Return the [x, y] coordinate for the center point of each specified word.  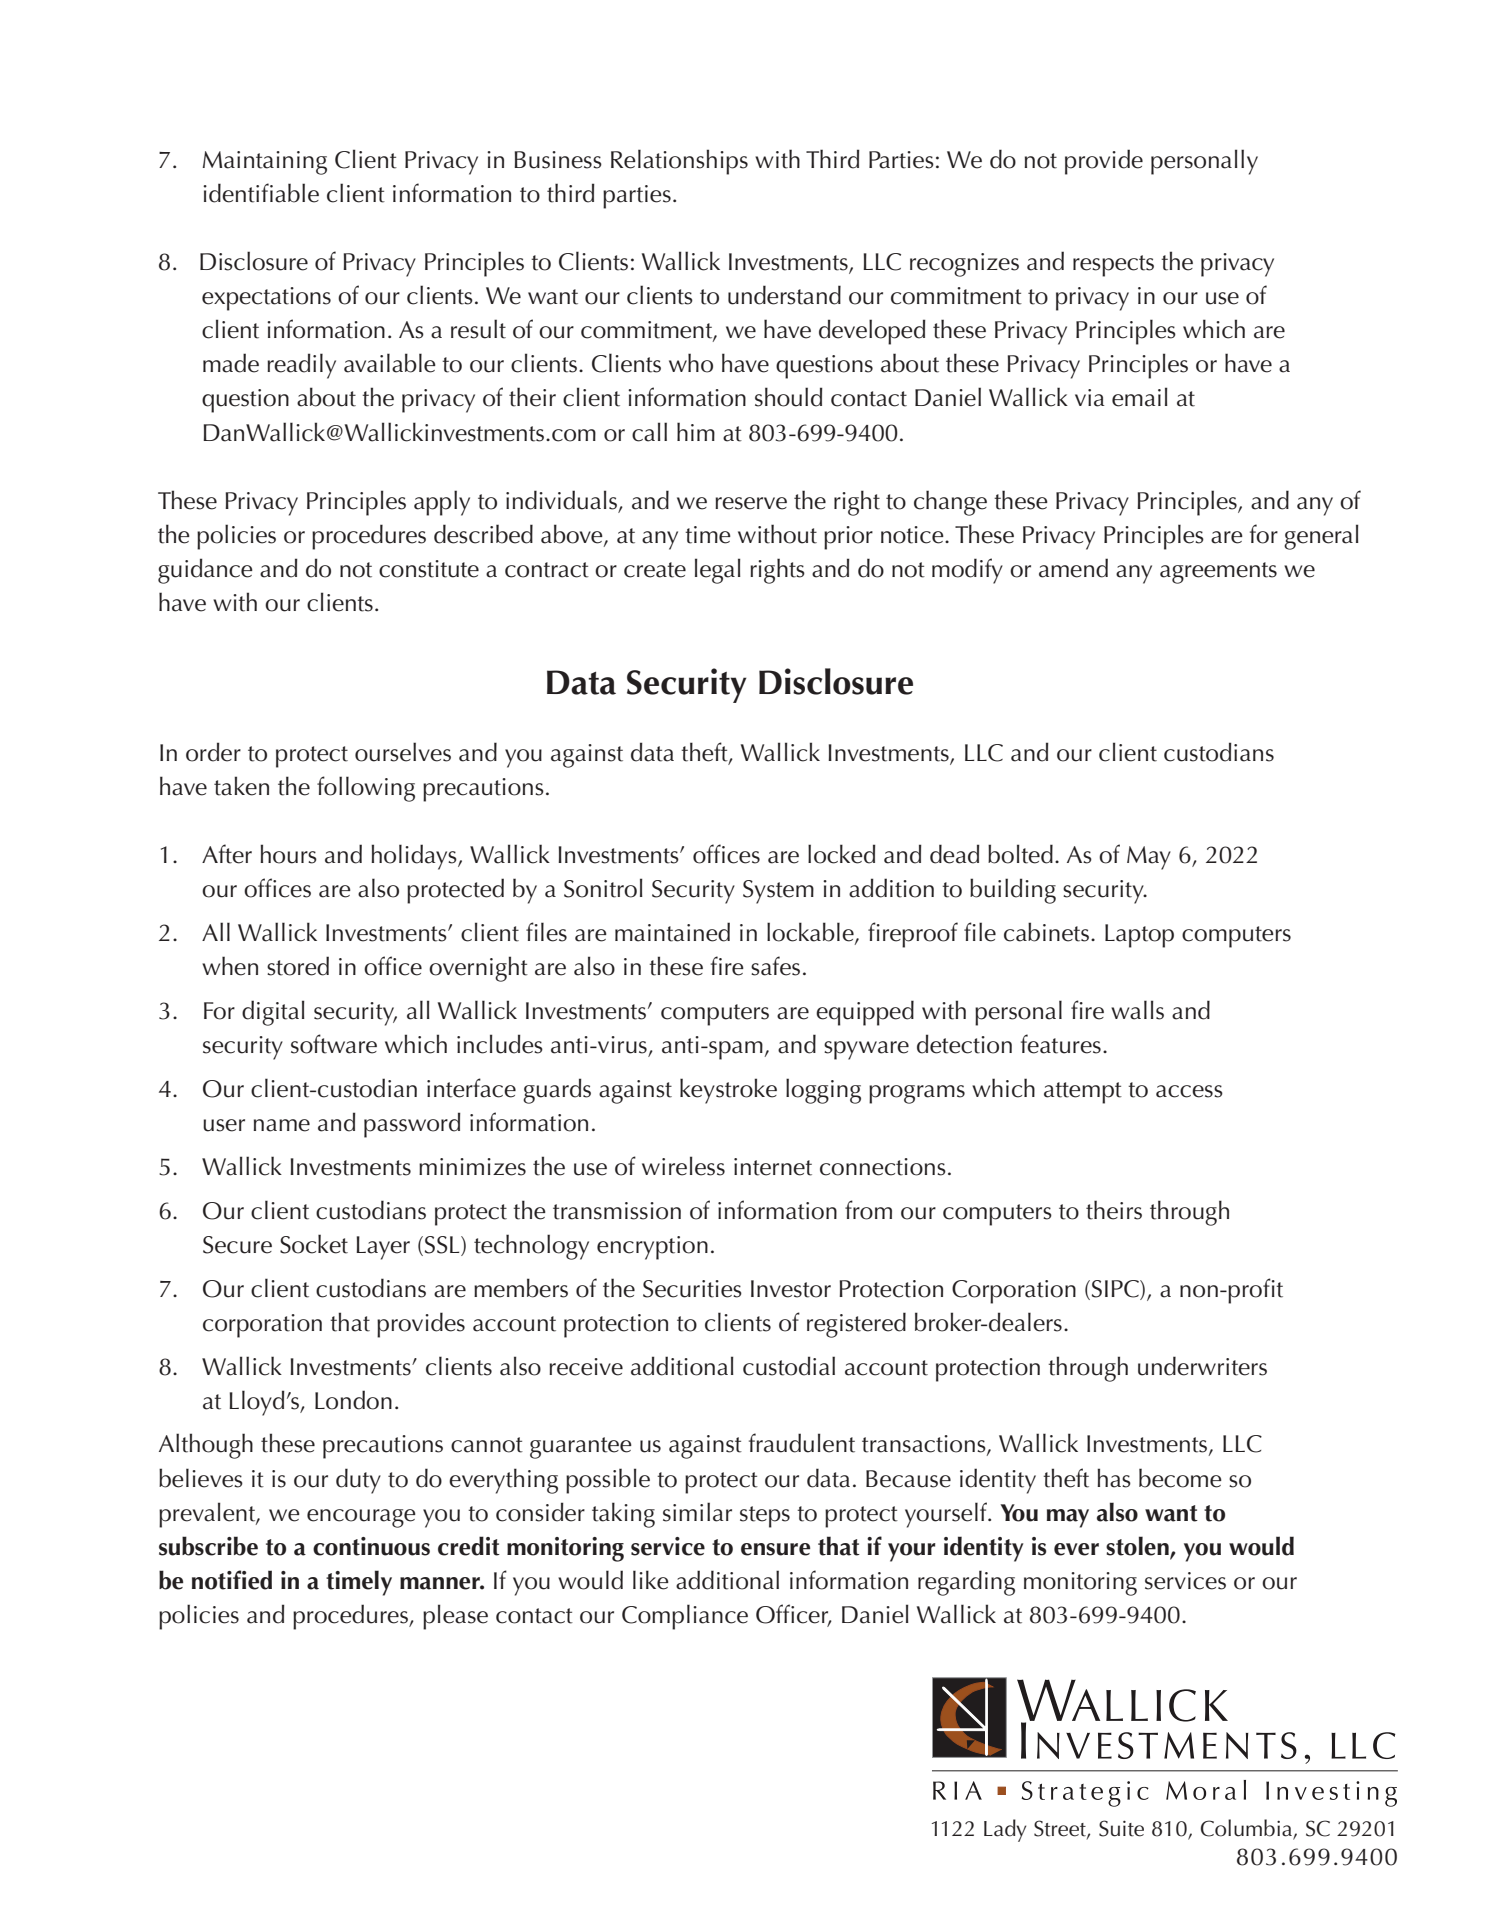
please [455, 1617]
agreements [1218, 573]
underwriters [1202, 1366]
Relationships [679, 162]
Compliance [685, 1617]
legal [718, 571]
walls [1137, 1010]
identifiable [261, 193]
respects [1113, 266]
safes [775, 966]
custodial [789, 1366]
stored [298, 966]
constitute [429, 569]
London [353, 1400]
